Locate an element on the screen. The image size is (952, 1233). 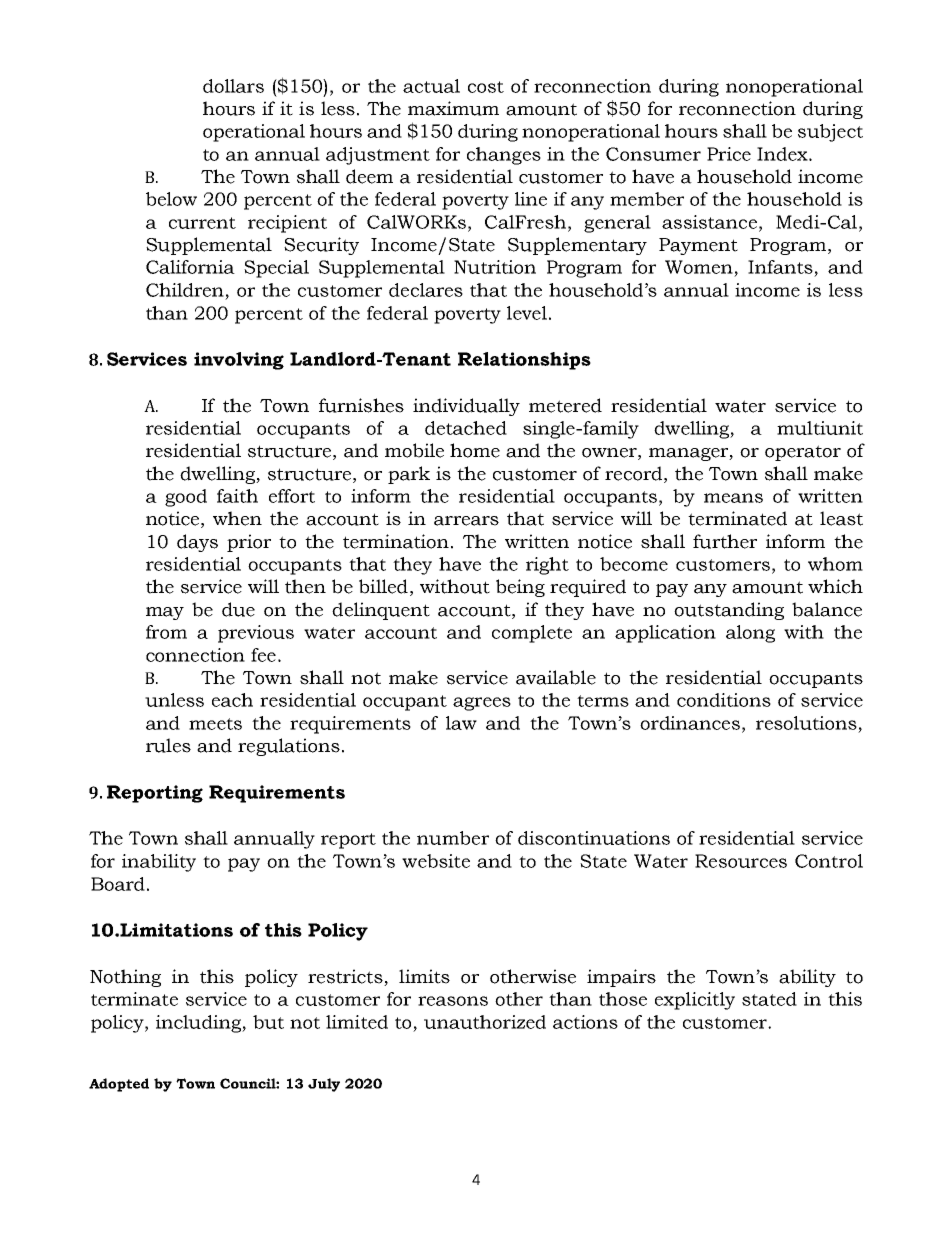
good is located at coordinates (186, 498).
